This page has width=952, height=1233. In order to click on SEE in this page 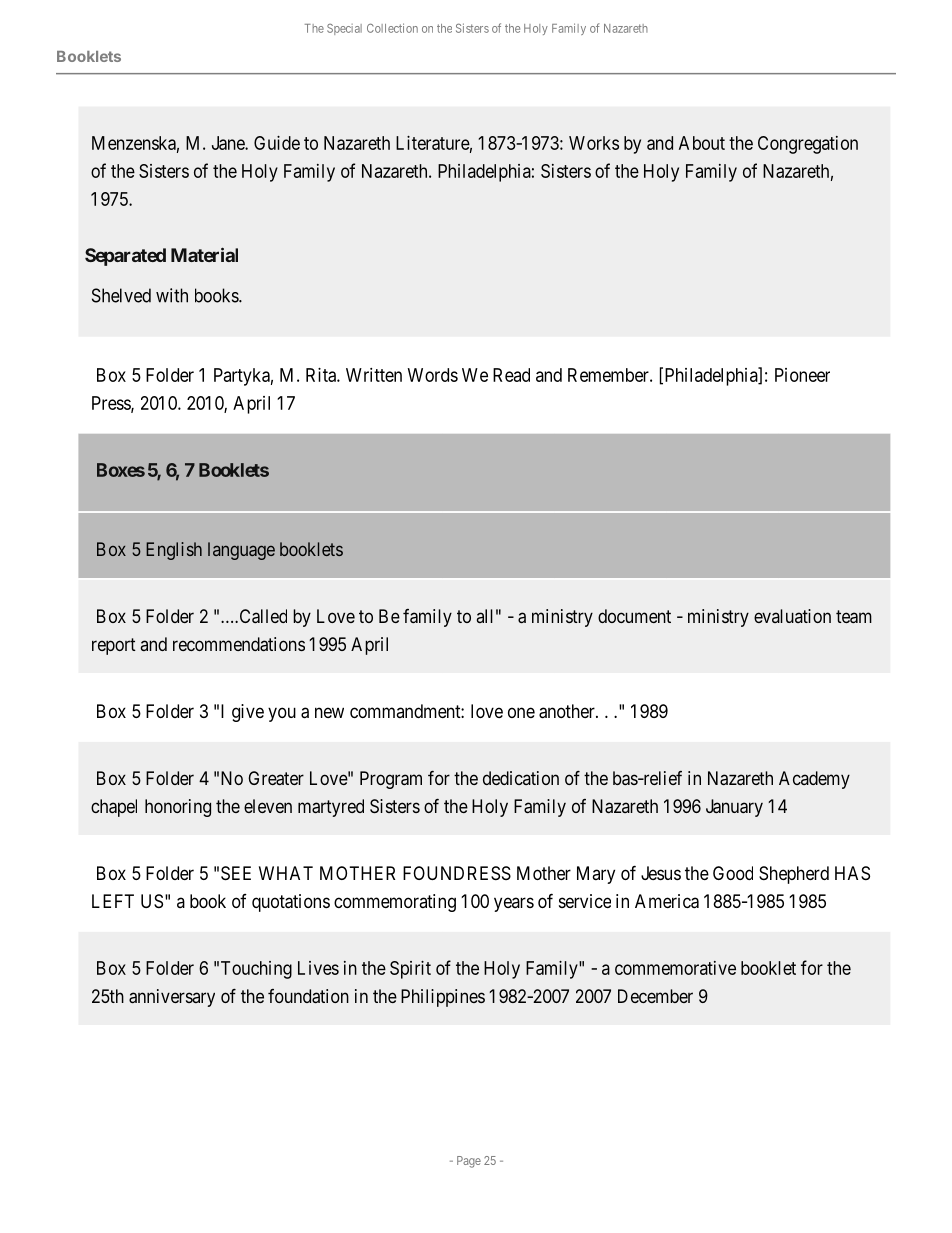, I will do `click(236, 873)`.
